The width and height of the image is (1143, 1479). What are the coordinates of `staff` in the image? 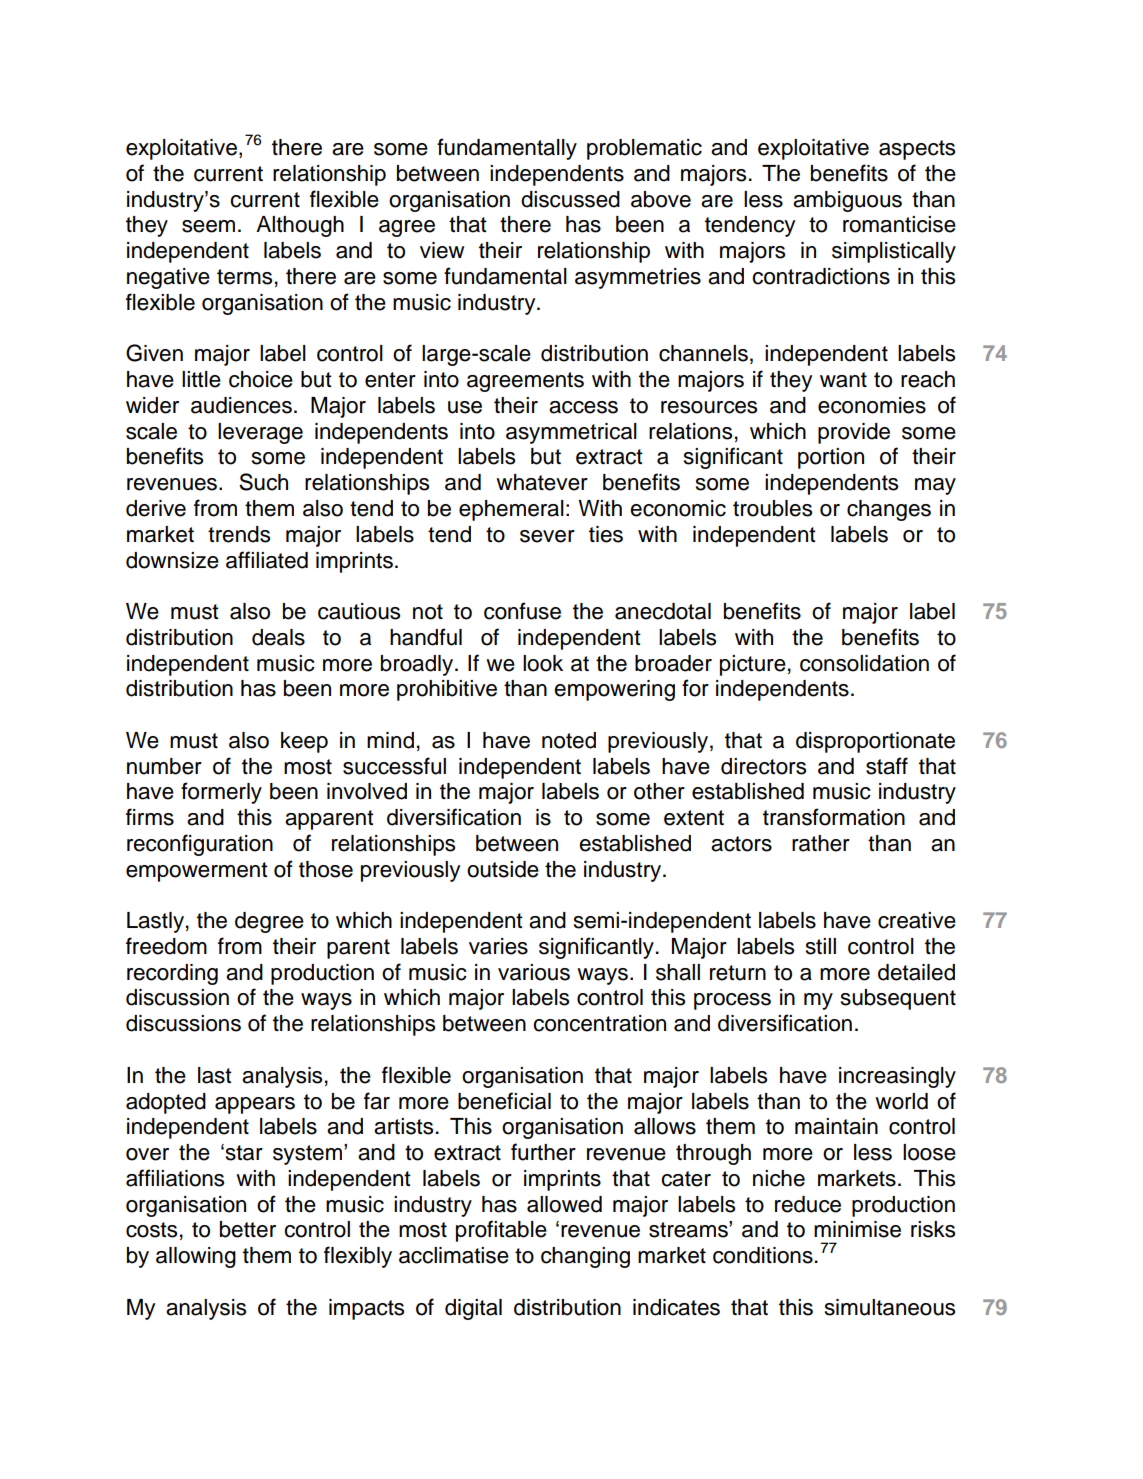 It's located at (887, 766).
